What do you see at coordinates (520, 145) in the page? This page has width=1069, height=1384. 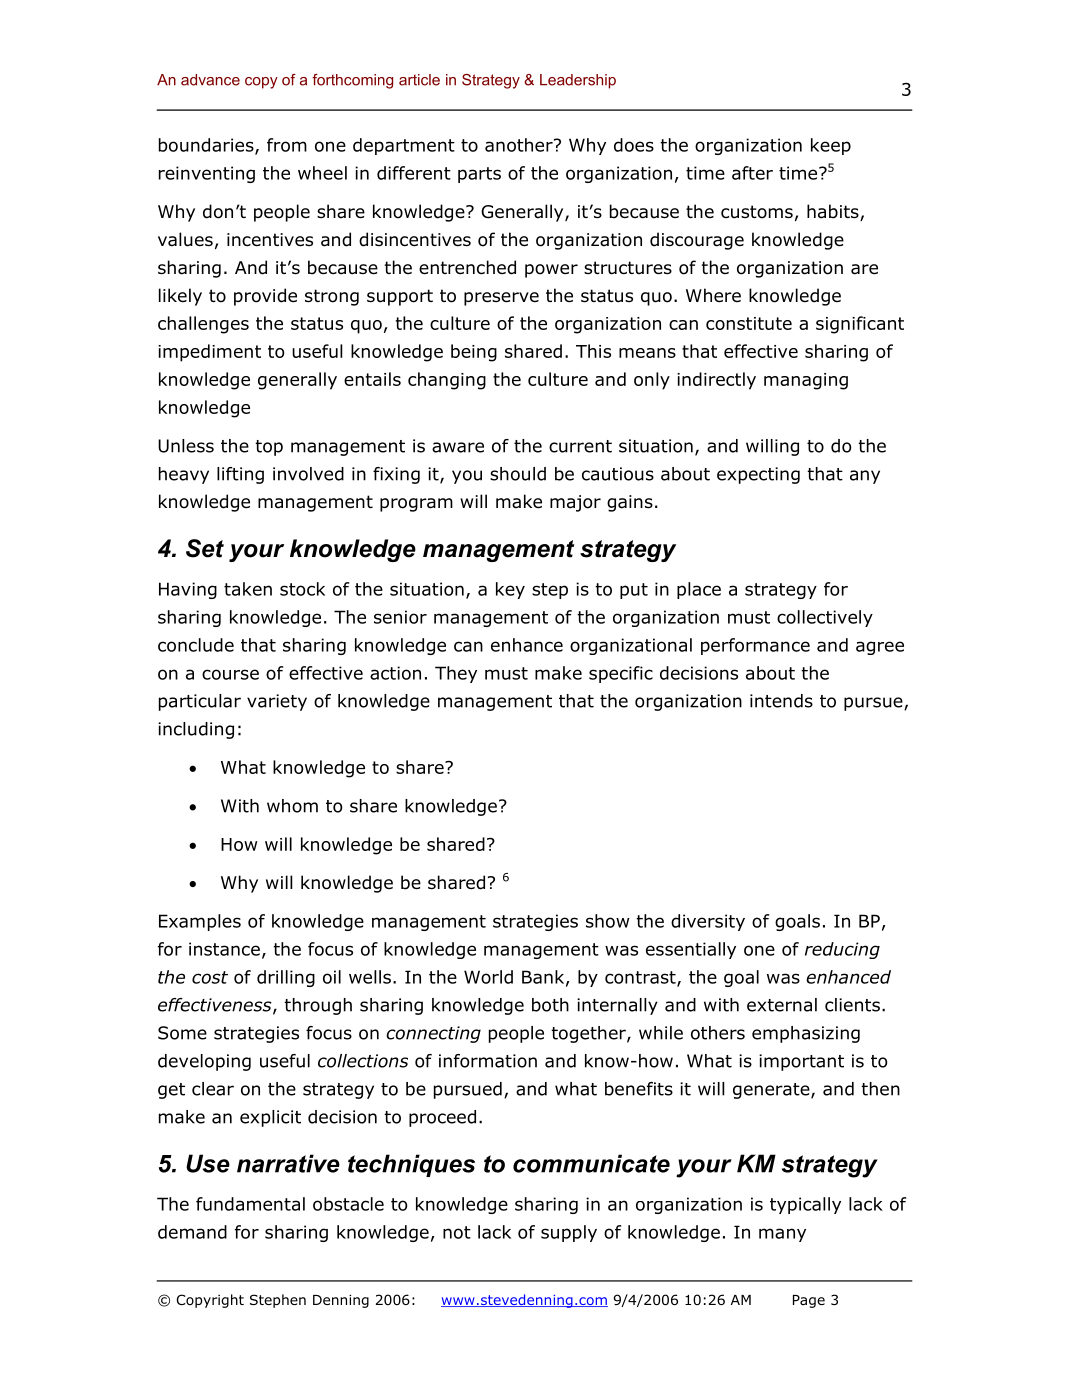 I see `another` at bounding box center [520, 145].
